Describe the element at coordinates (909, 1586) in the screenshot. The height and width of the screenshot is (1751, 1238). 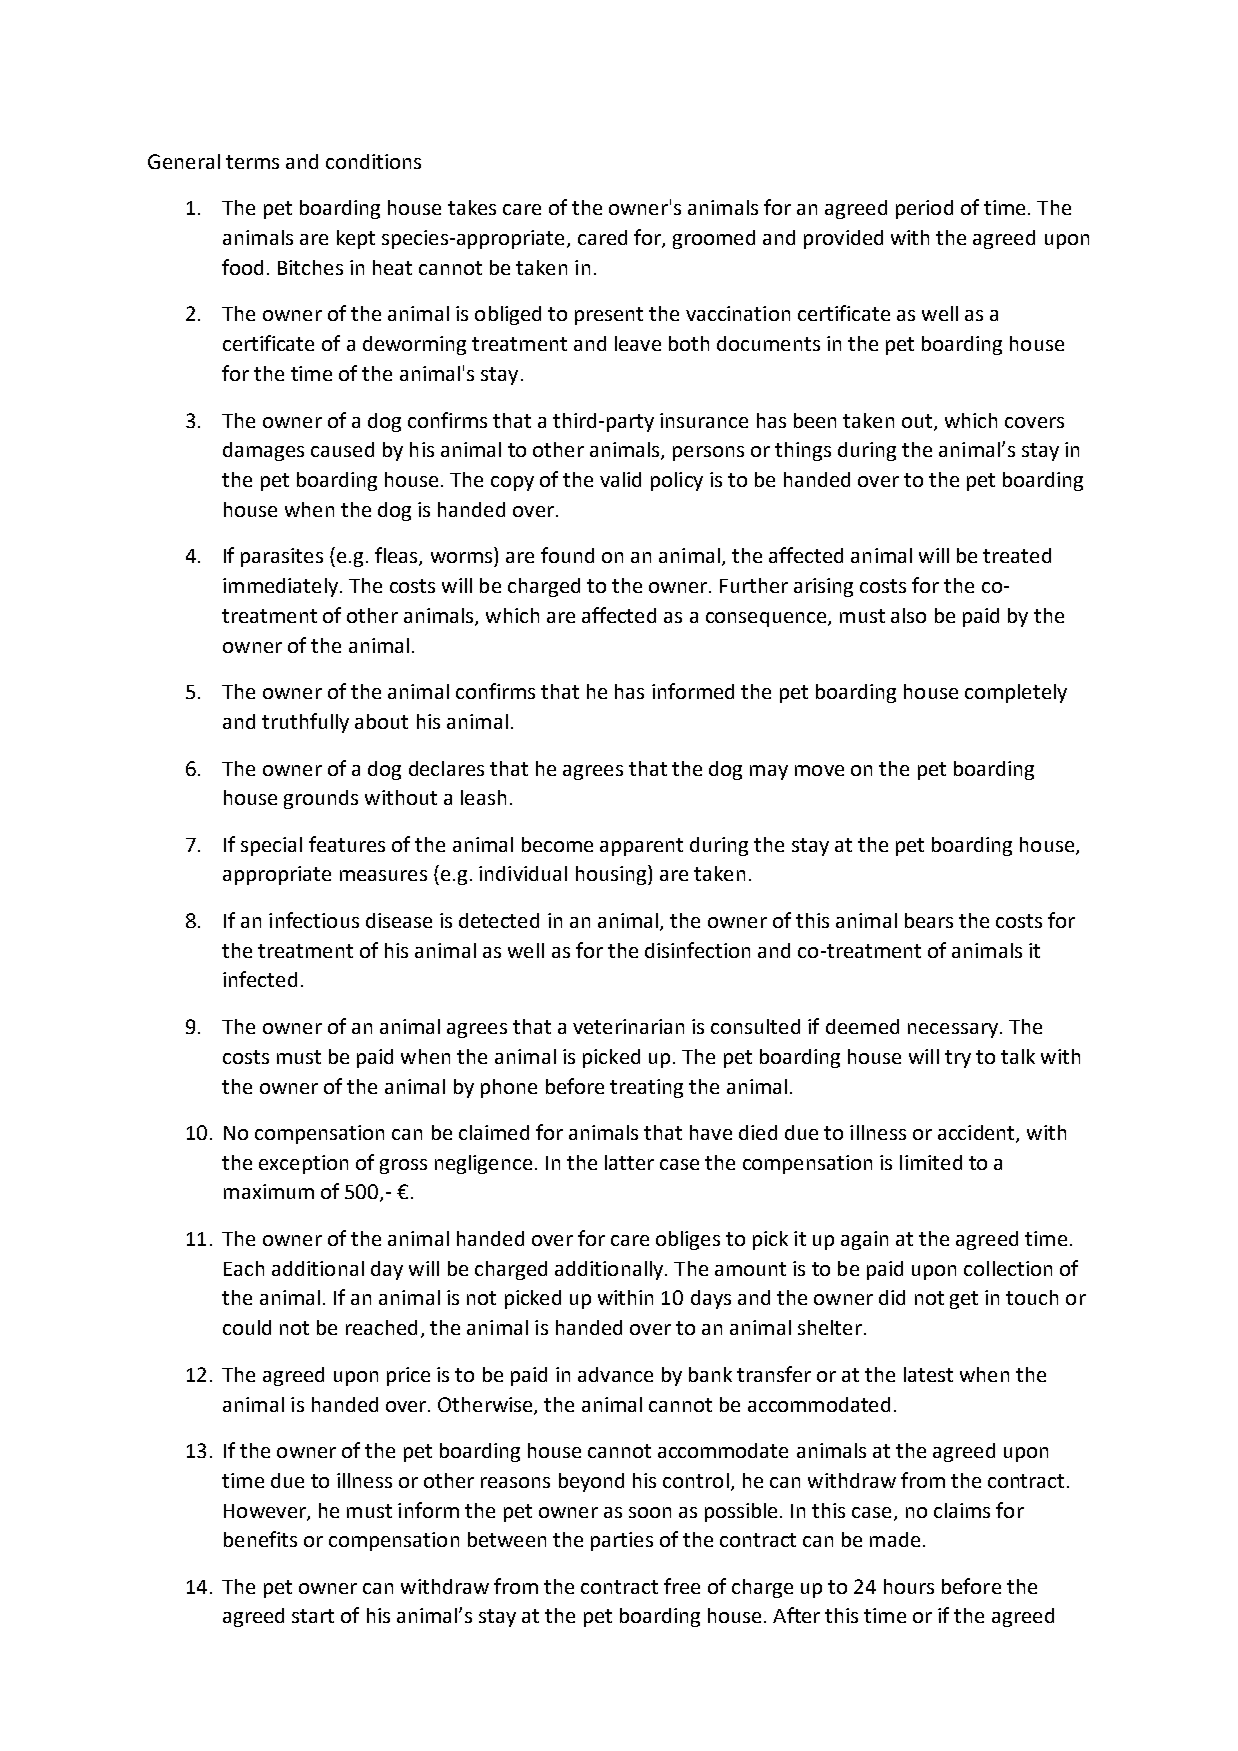
I see `hours` at that location.
